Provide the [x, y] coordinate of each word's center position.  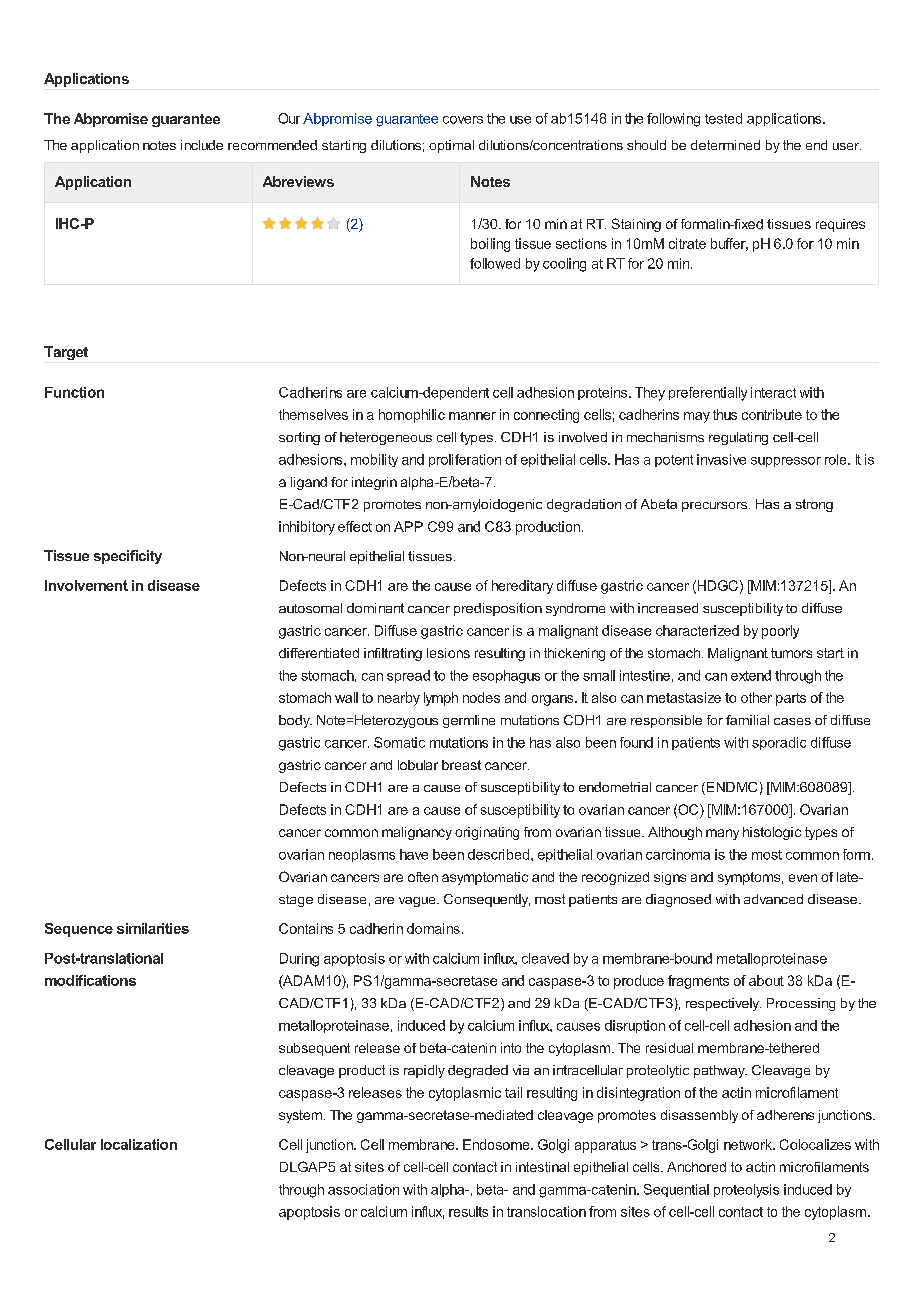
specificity [128, 557]
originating [487, 833]
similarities [153, 928]
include [202, 145]
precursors [716, 507]
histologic [772, 833]
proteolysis [746, 1191]
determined [725, 145]
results [468, 1211]
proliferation [465, 460]
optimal [451, 146]
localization [139, 1144]
